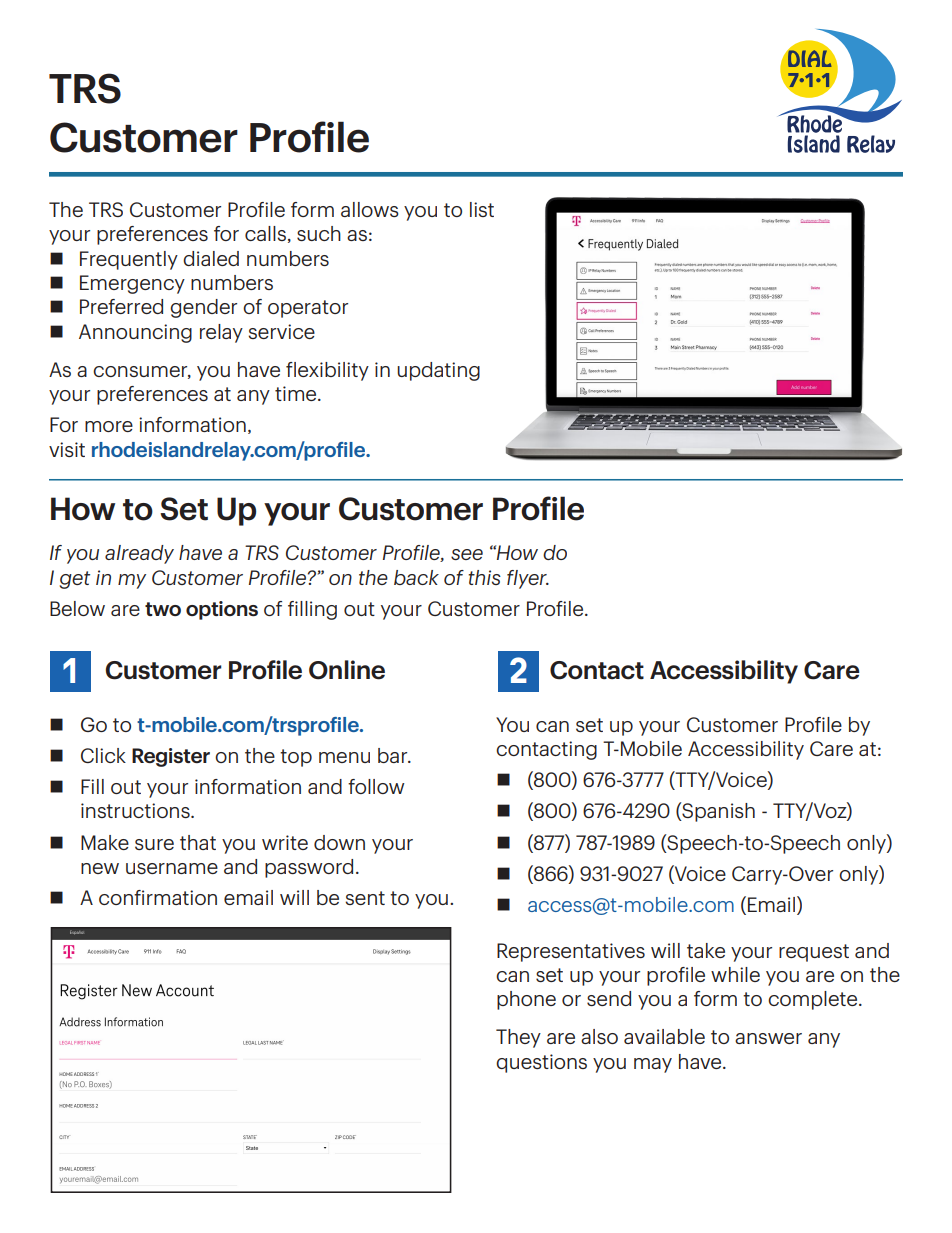 The height and width of the screenshot is (1233, 952). What do you see at coordinates (482, 209) in the screenshot?
I see `list` at bounding box center [482, 209].
